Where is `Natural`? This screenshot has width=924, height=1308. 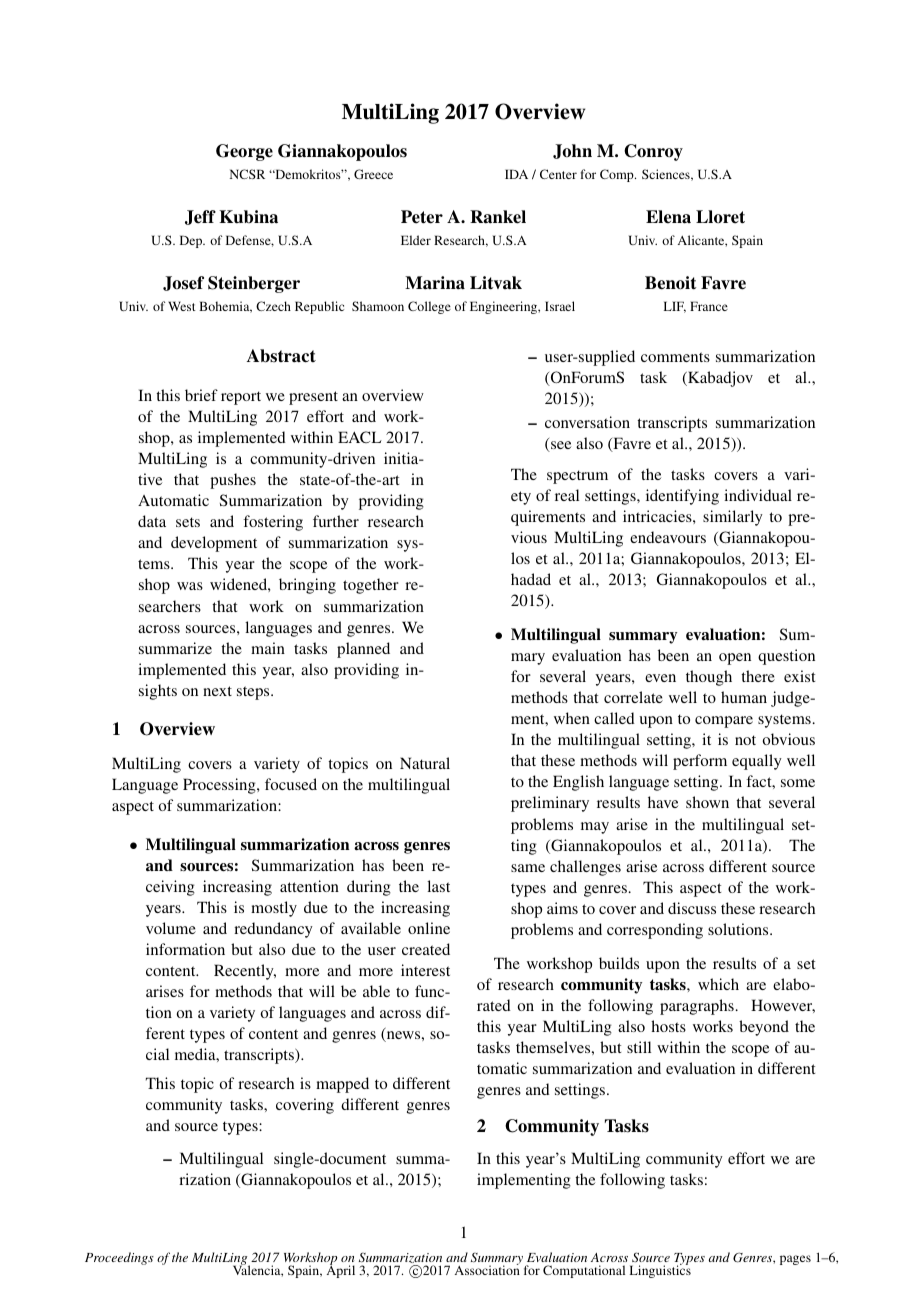 Natural is located at coordinates (425, 763).
